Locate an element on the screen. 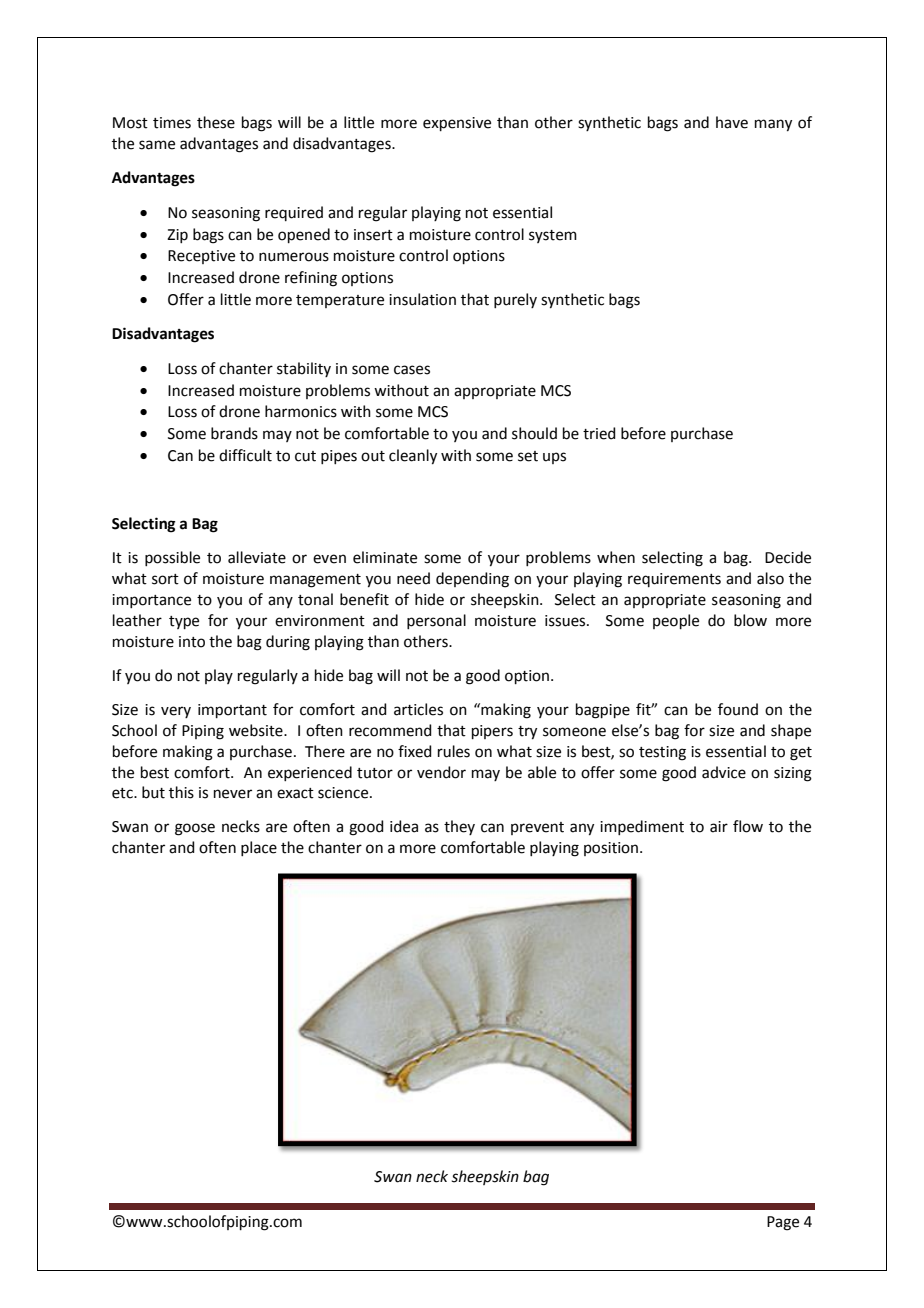  expensive is located at coordinates (457, 124).
